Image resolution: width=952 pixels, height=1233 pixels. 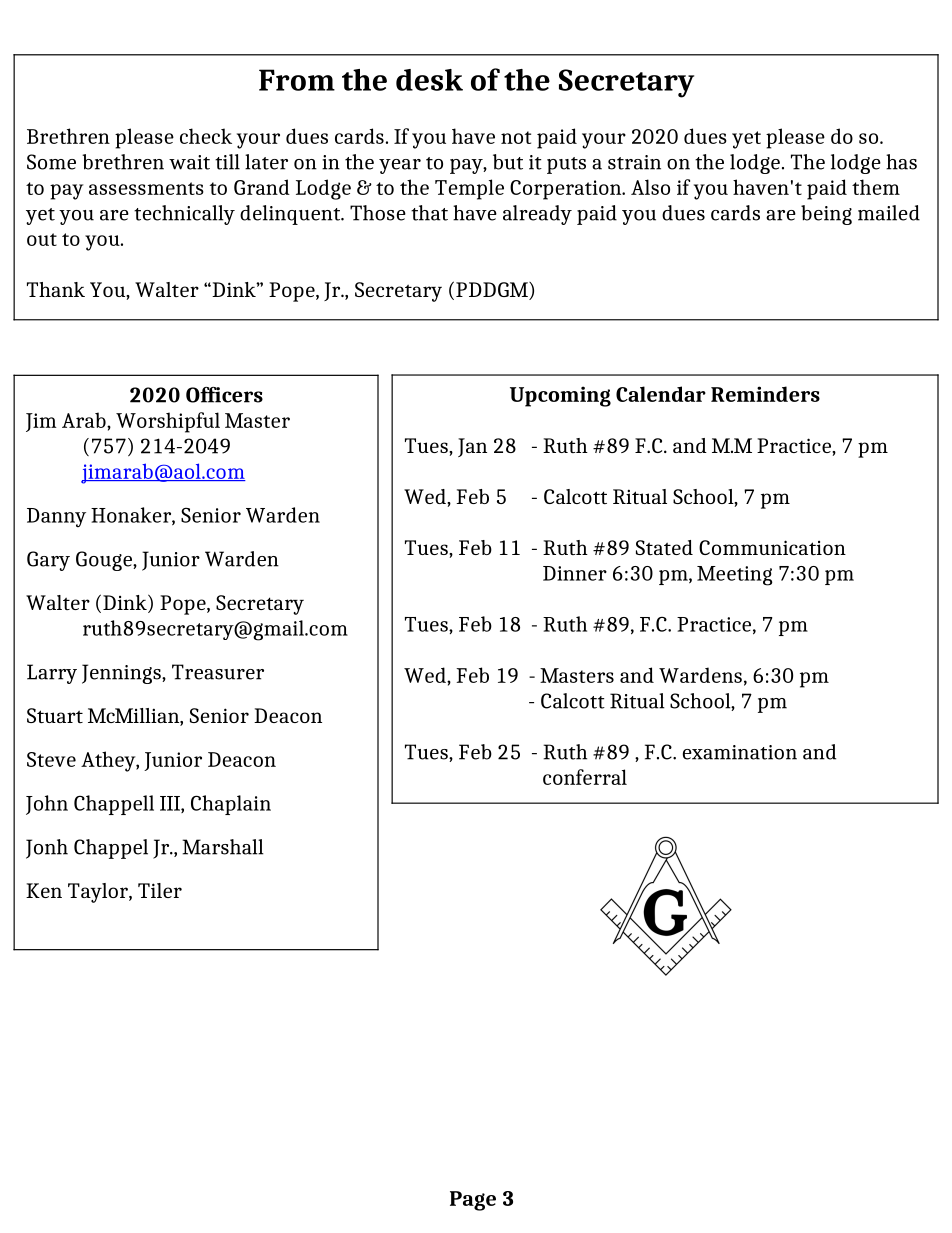 I want to click on Meeting, so click(x=735, y=576).
